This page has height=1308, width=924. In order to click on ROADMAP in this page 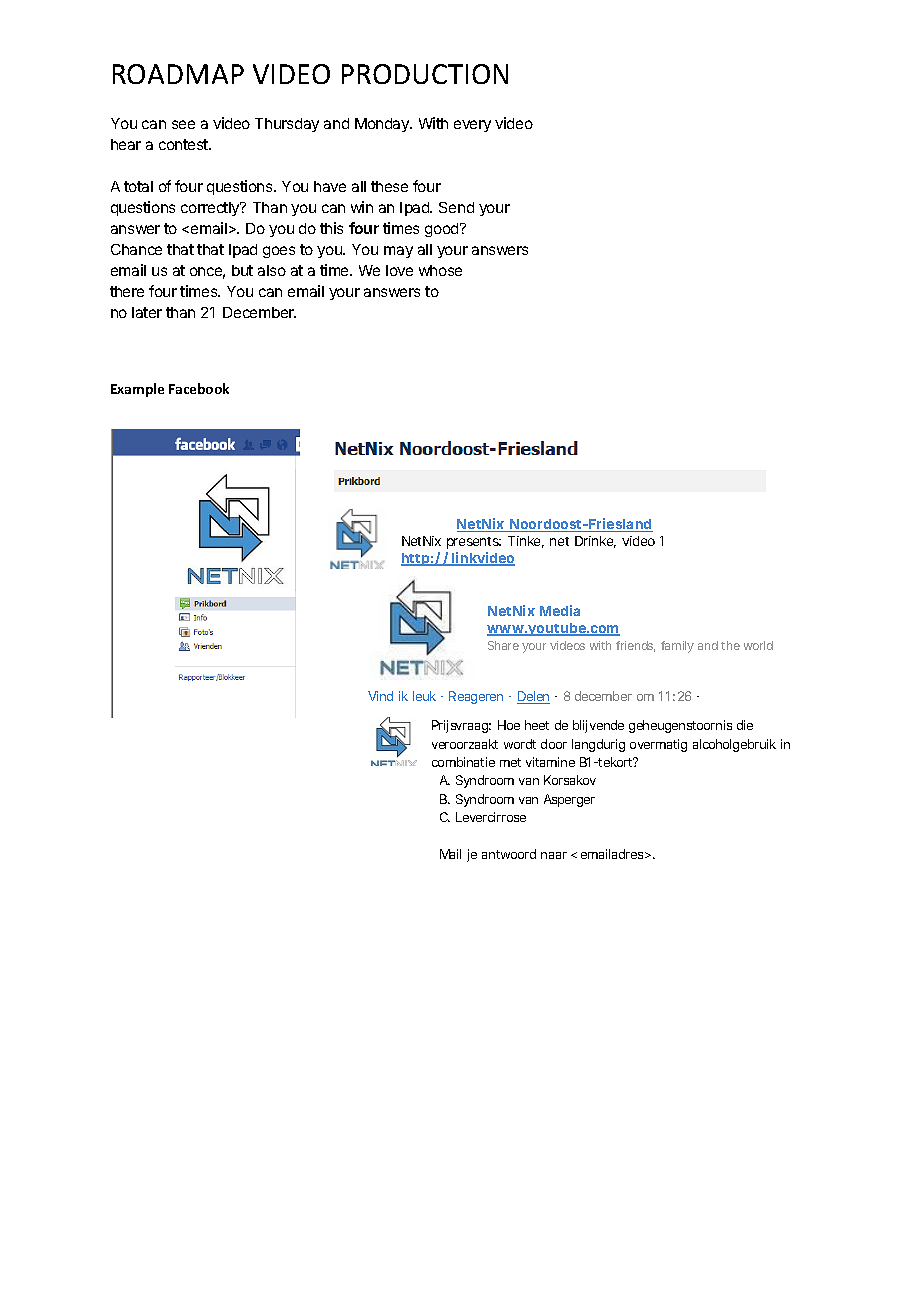, I will do `click(178, 74)`.
